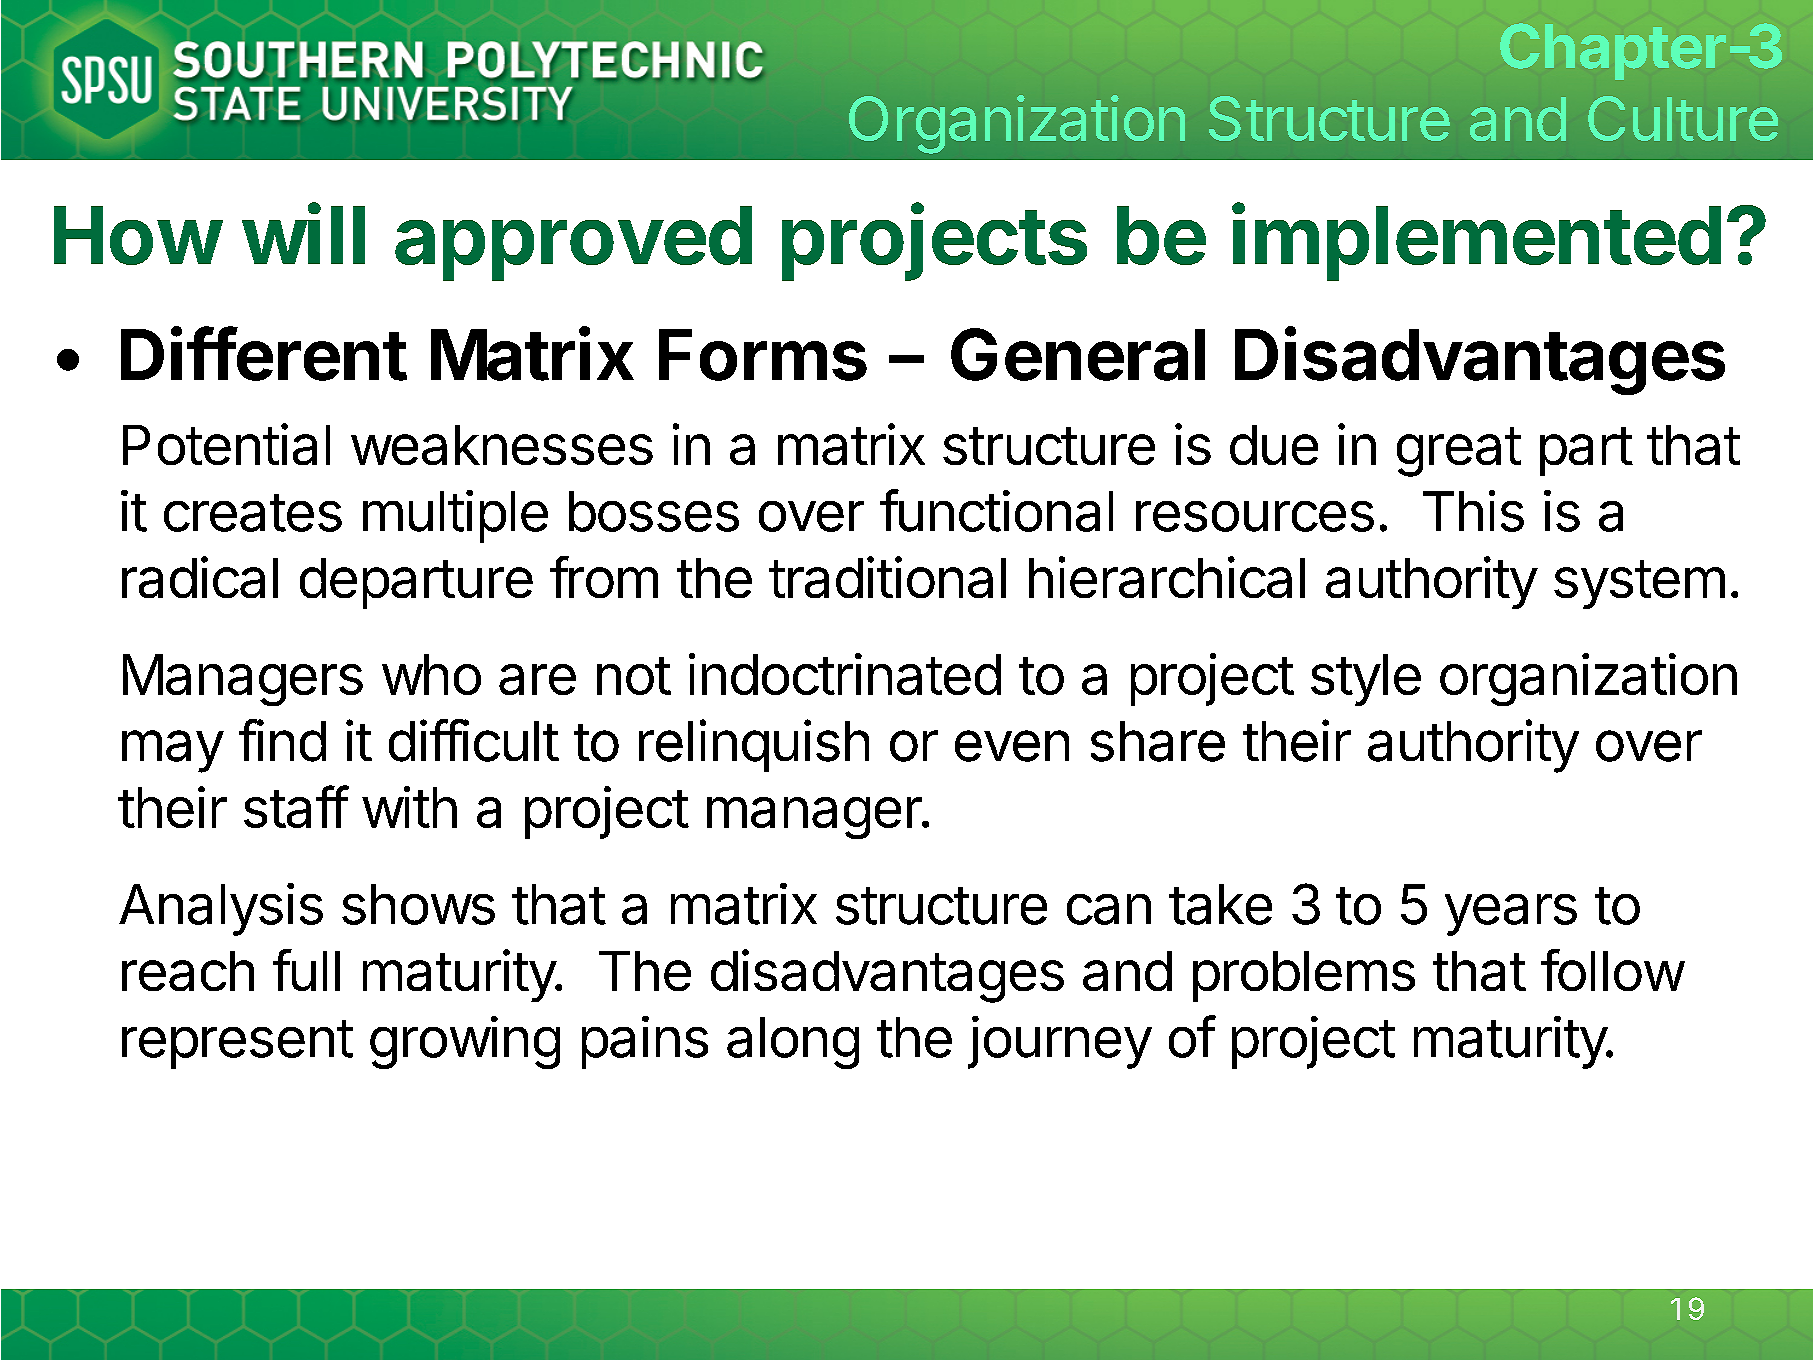 This page has height=1360, width=1813. I want to click on journey, so click(1060, 1042).
